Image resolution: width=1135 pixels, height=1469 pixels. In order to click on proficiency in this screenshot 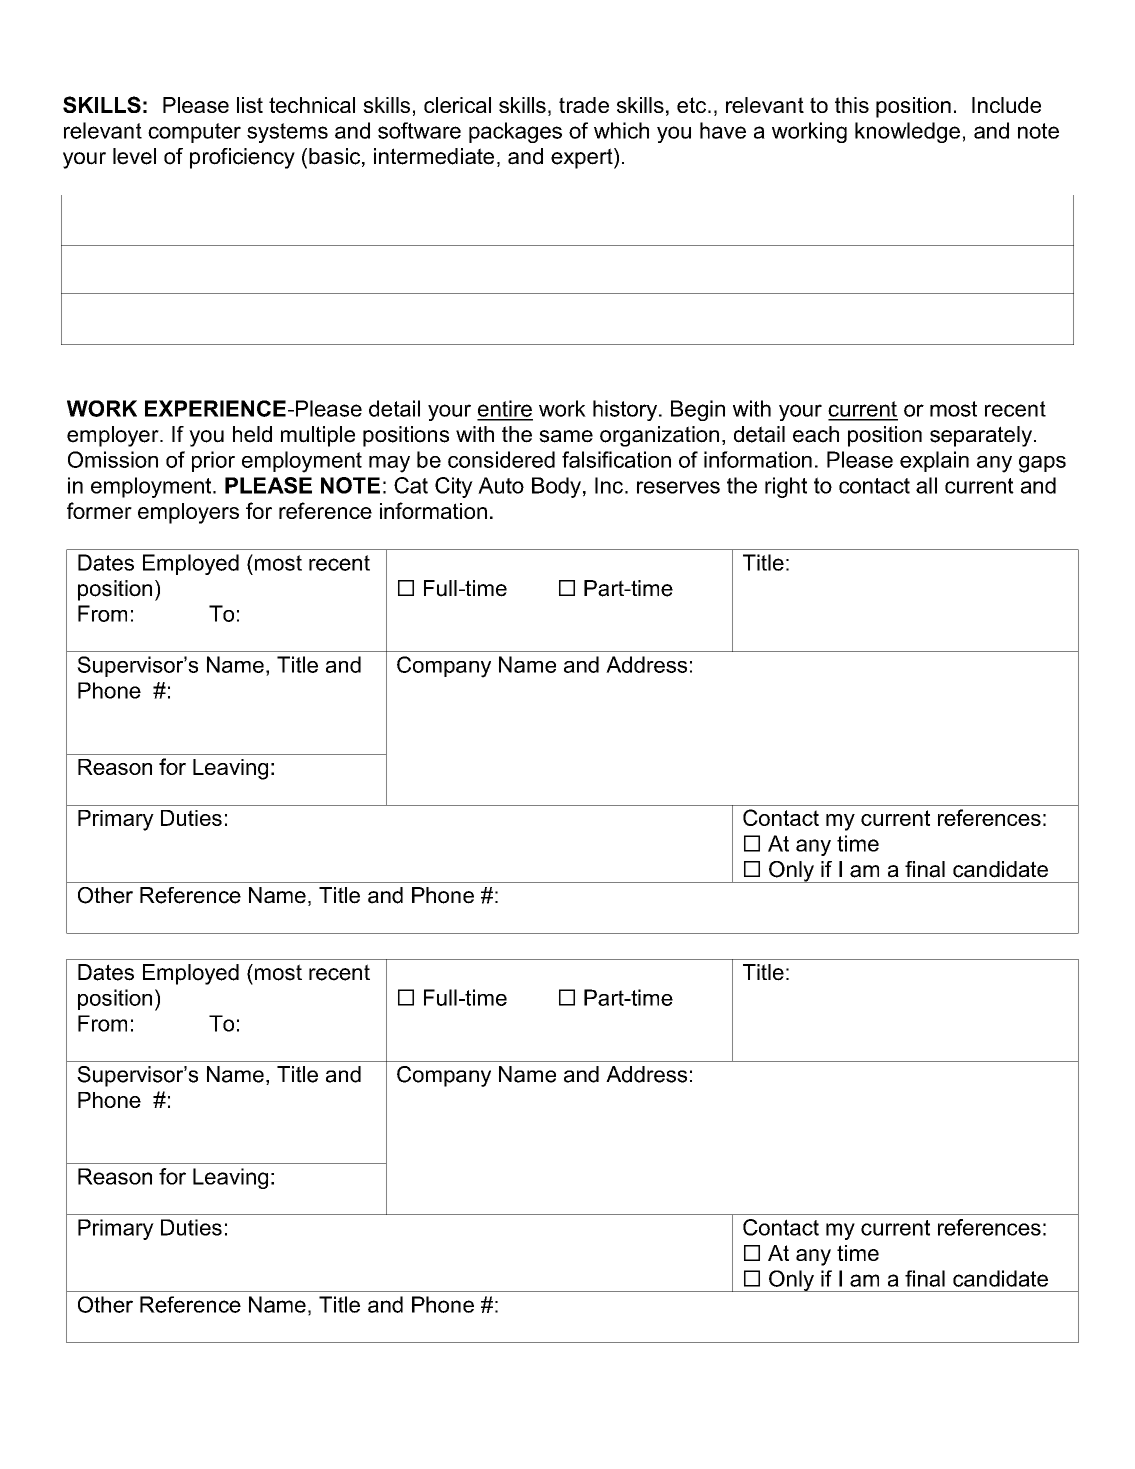, I will do `click(242, 158)`.
